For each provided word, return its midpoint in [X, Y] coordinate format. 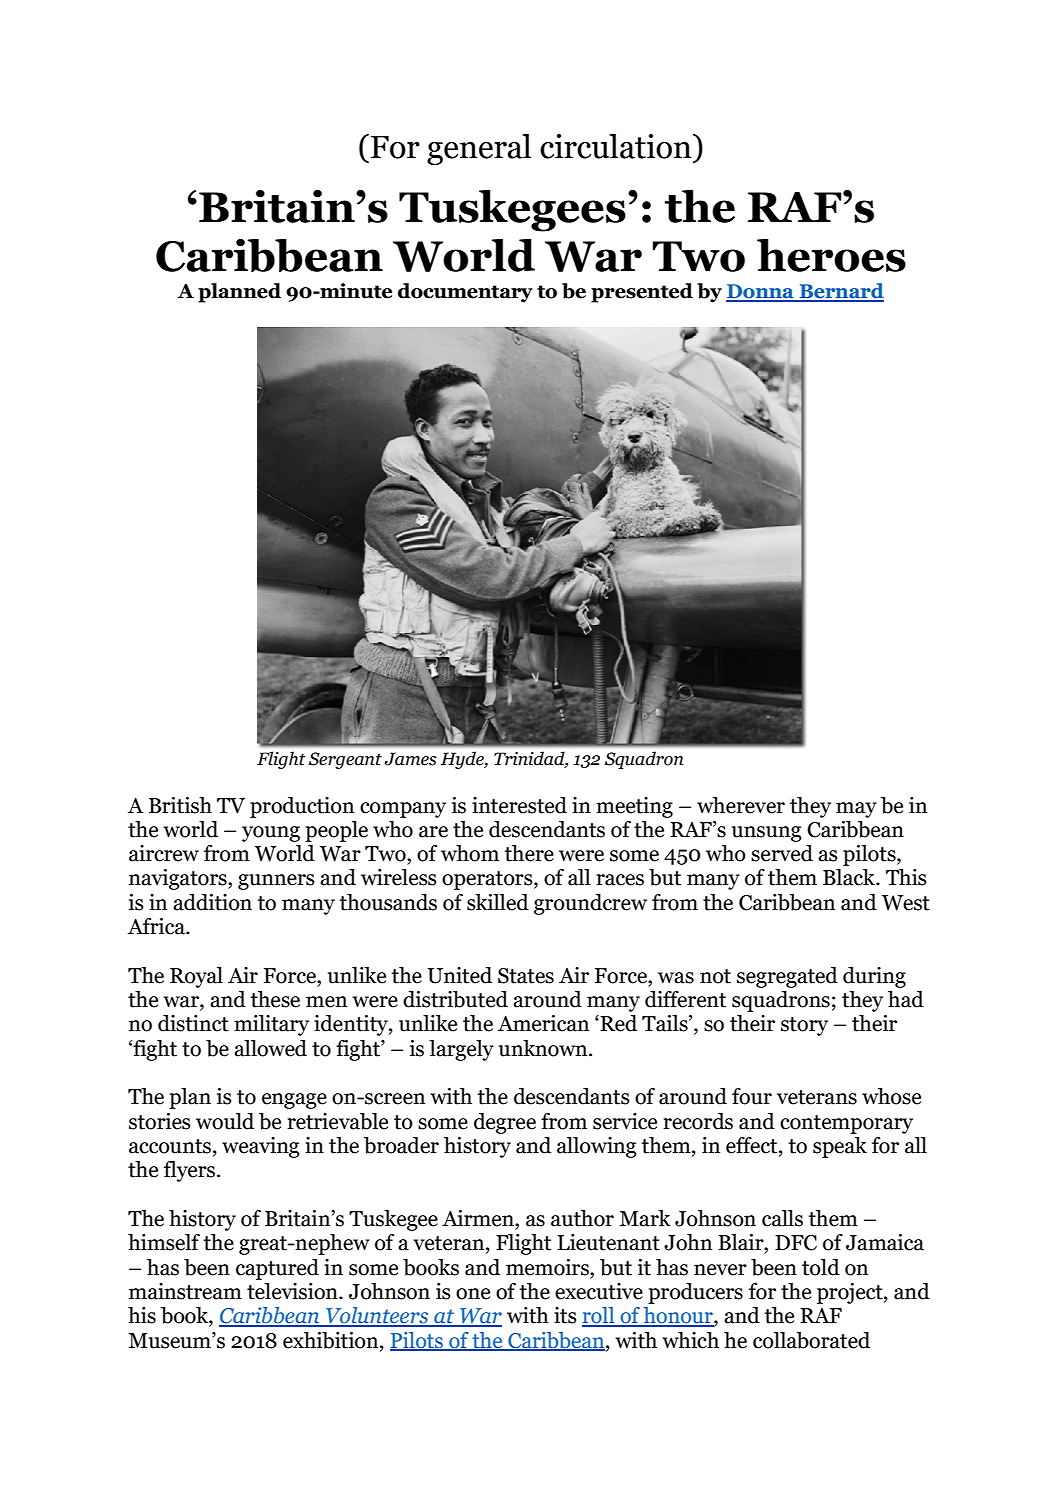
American [543, 1023]
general [479, 149]
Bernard [840, 292]
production [302, 807]
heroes [831, 255]
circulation [617, 146]
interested [519, 805]
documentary [465, 293]
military [271, 1025]
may [856, 810]
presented [642, 293]
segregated [787, 977]
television [293, 1291]
